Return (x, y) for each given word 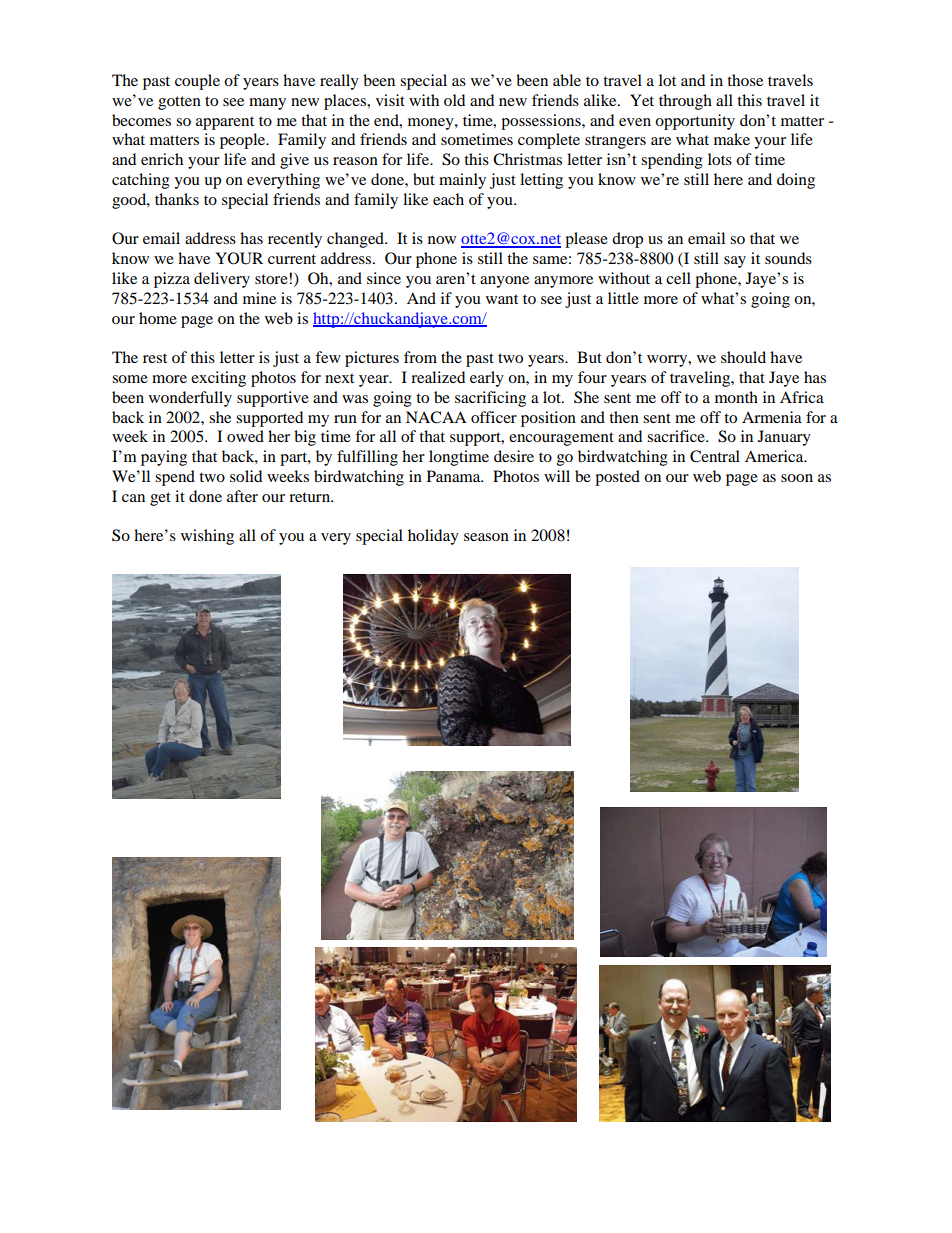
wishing (207, 537)
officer (494, 417)
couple (197, 82)
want (502, 299)
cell (678, 278)
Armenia (772, 417)
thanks (177, 199)
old (454, 100)
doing (796, 181)
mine (259, 298)
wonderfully (190, 399)
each (448, 199)
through (685, 102)
